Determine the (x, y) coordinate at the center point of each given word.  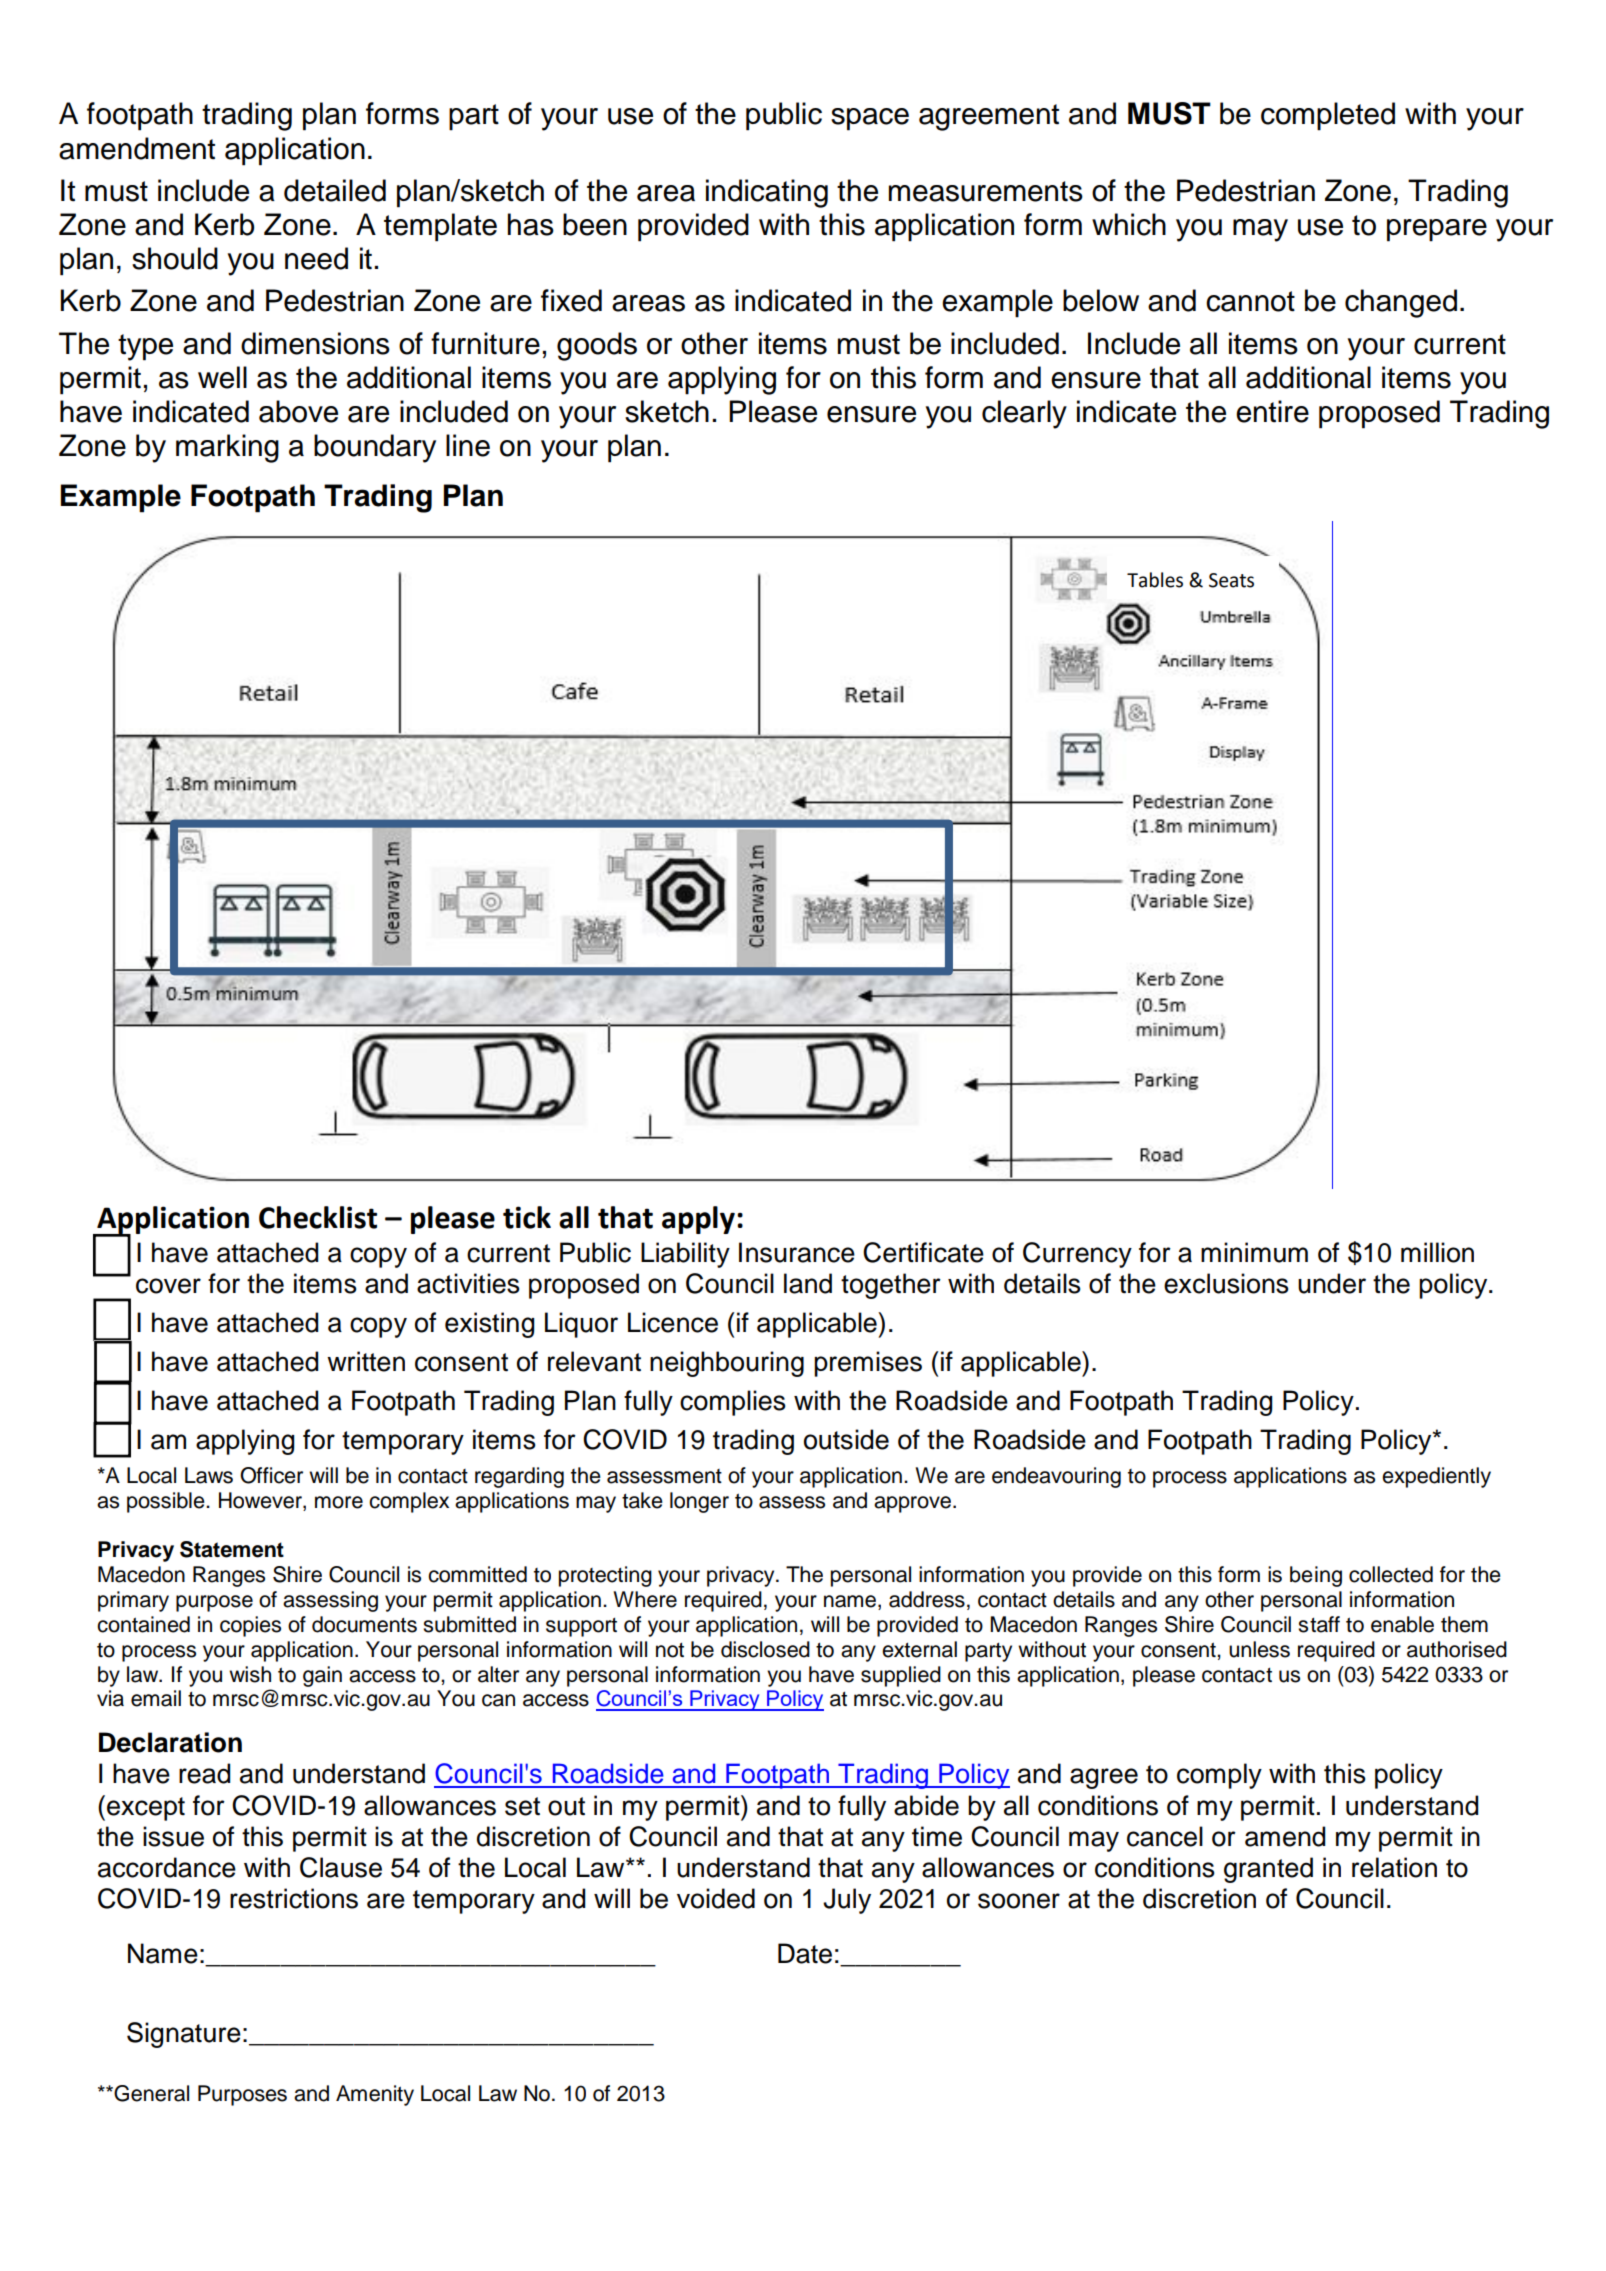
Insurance (797, 1252)
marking (227, 448)
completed (1328, 116)
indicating (767, 193)
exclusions (1226, 1283)
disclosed (765, 1649)
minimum (1254, 1252)
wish (250, 1674)
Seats (1231, 580)
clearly (1024, 414)
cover (168, 1286)
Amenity (375, 2095)
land (808, 1283)
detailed (335, 190)
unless (1259, 1649)
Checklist (318, 1217)
